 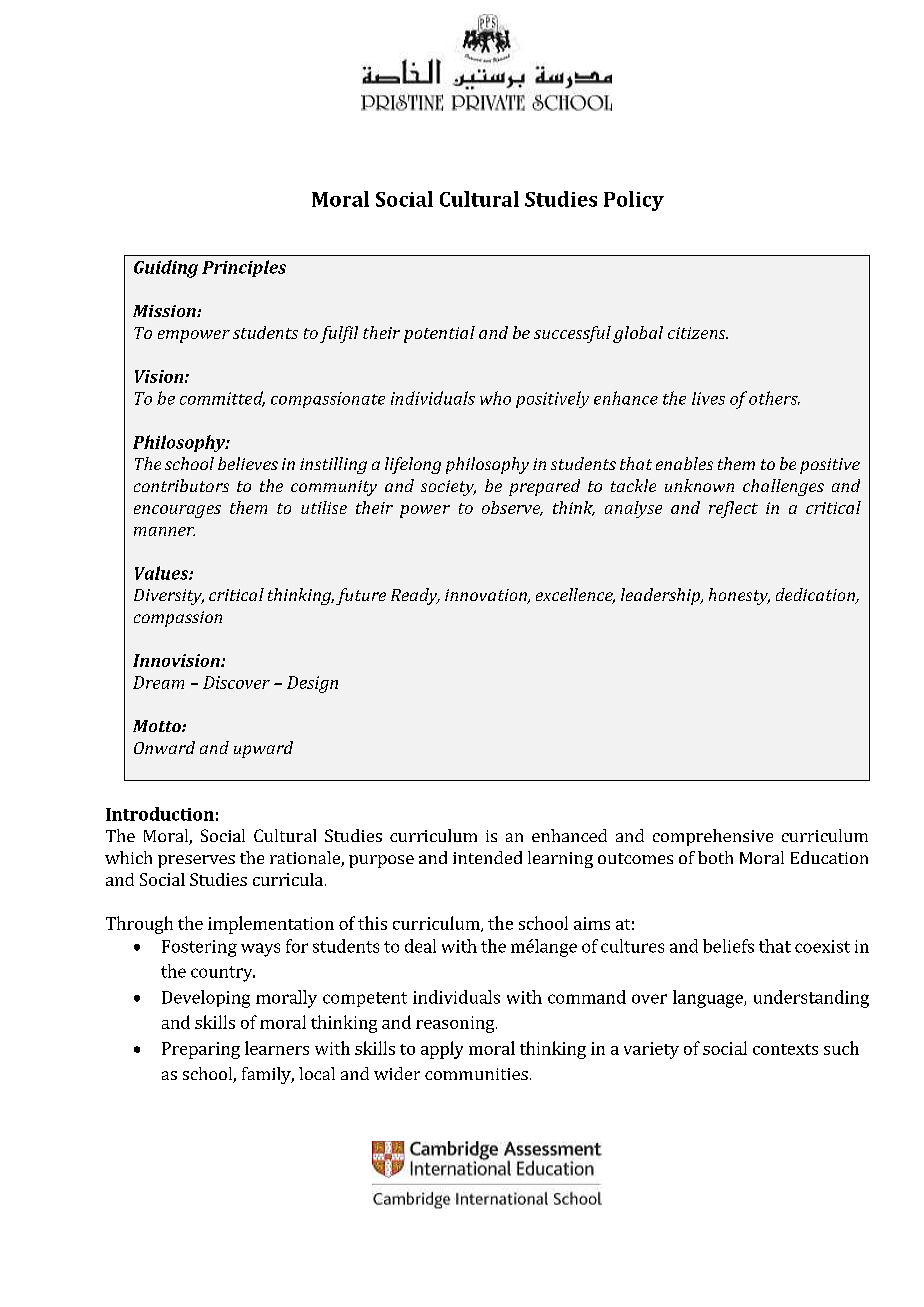 I want to click on Preparing, so click(x=201, y=1050).
